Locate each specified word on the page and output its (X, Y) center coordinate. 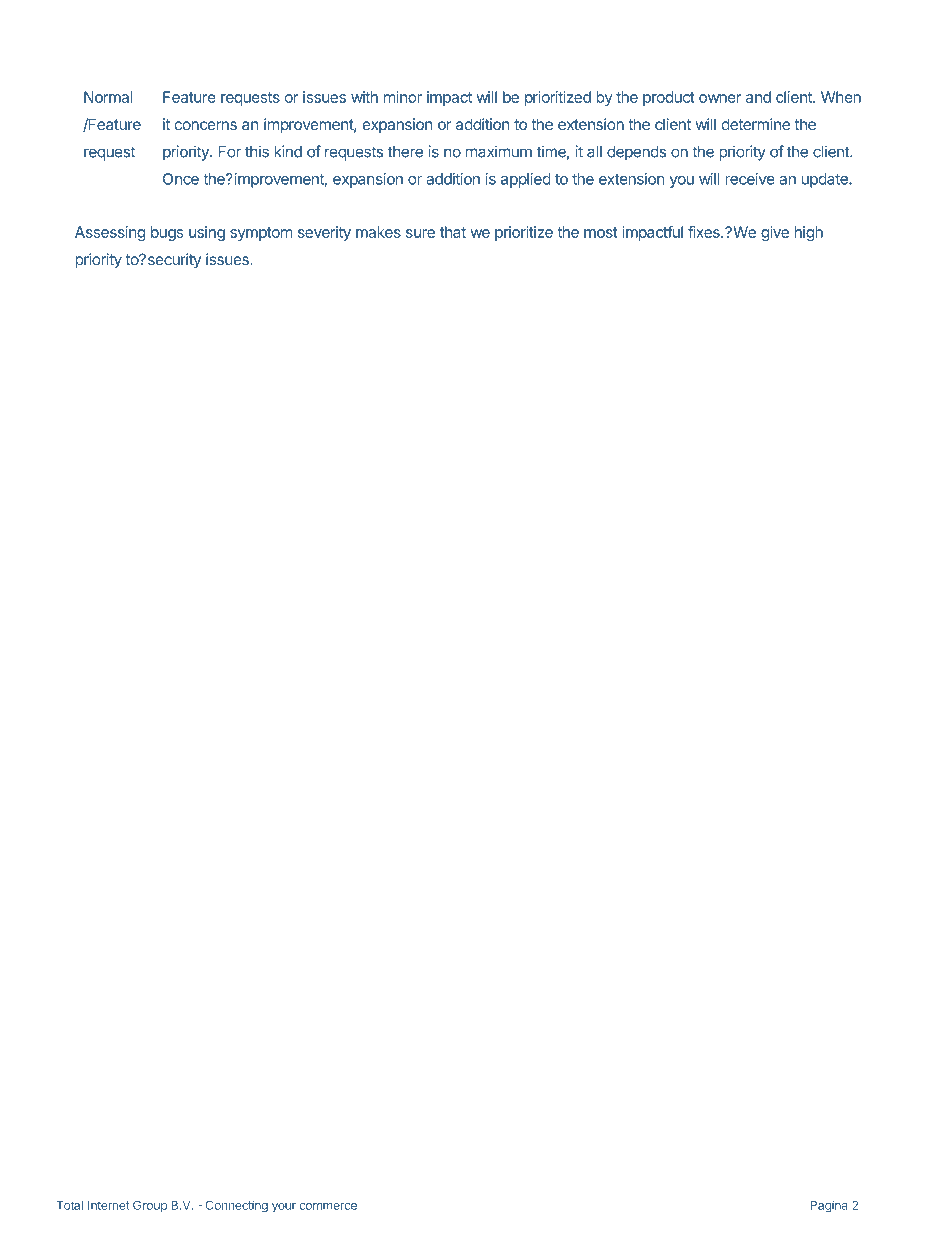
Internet (109, 1205)
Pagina (828, 1207)
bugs (167, 233)
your (284, 1207)
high (809, 233)
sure (420, 233)
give (775, 233)
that (453, 232)
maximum (499, 151)
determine (756, 124)
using (207, 233)
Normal (108, 97)
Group (150, 1206)
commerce (328, 1206)
